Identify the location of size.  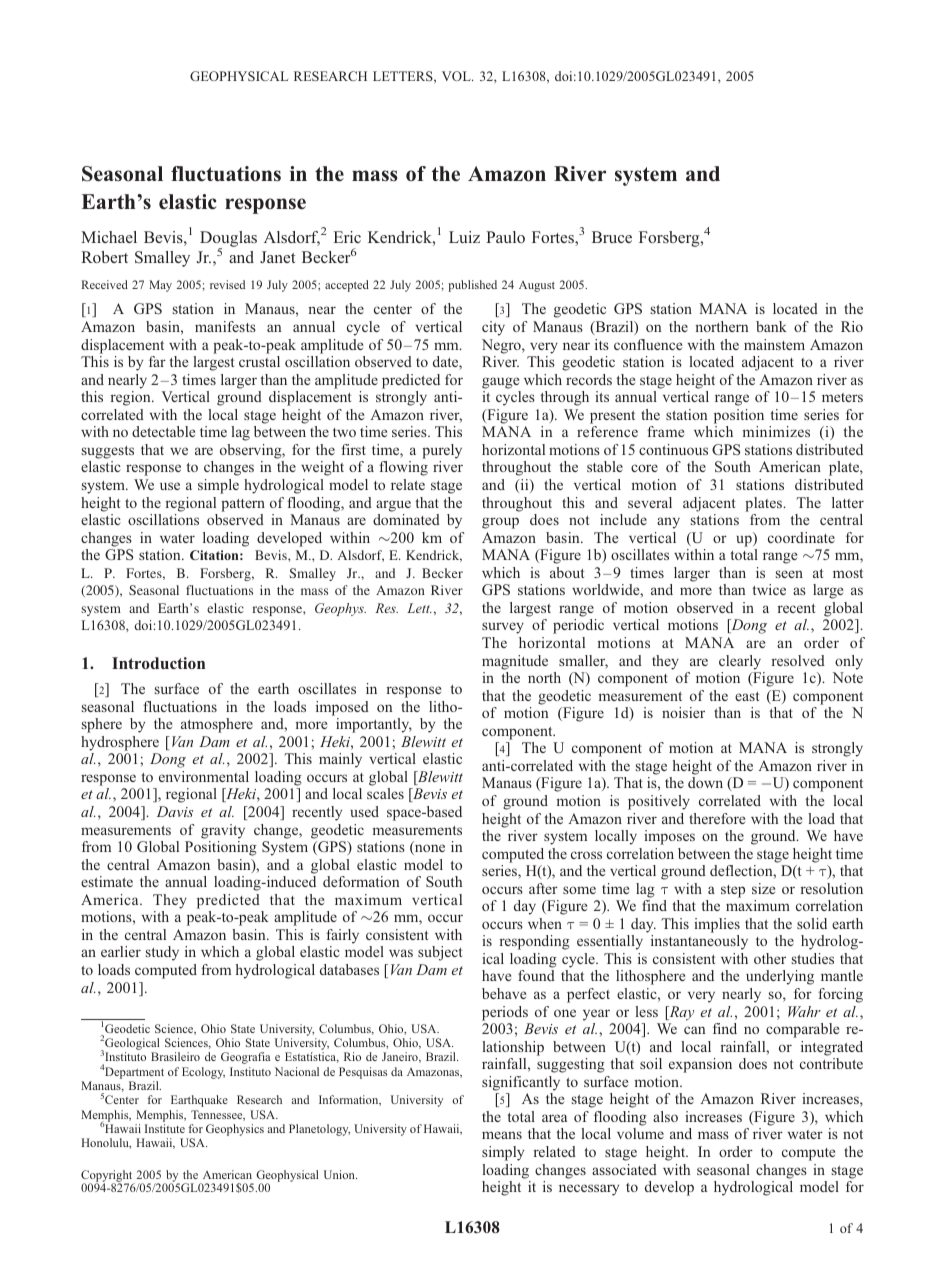
(763, 888).
